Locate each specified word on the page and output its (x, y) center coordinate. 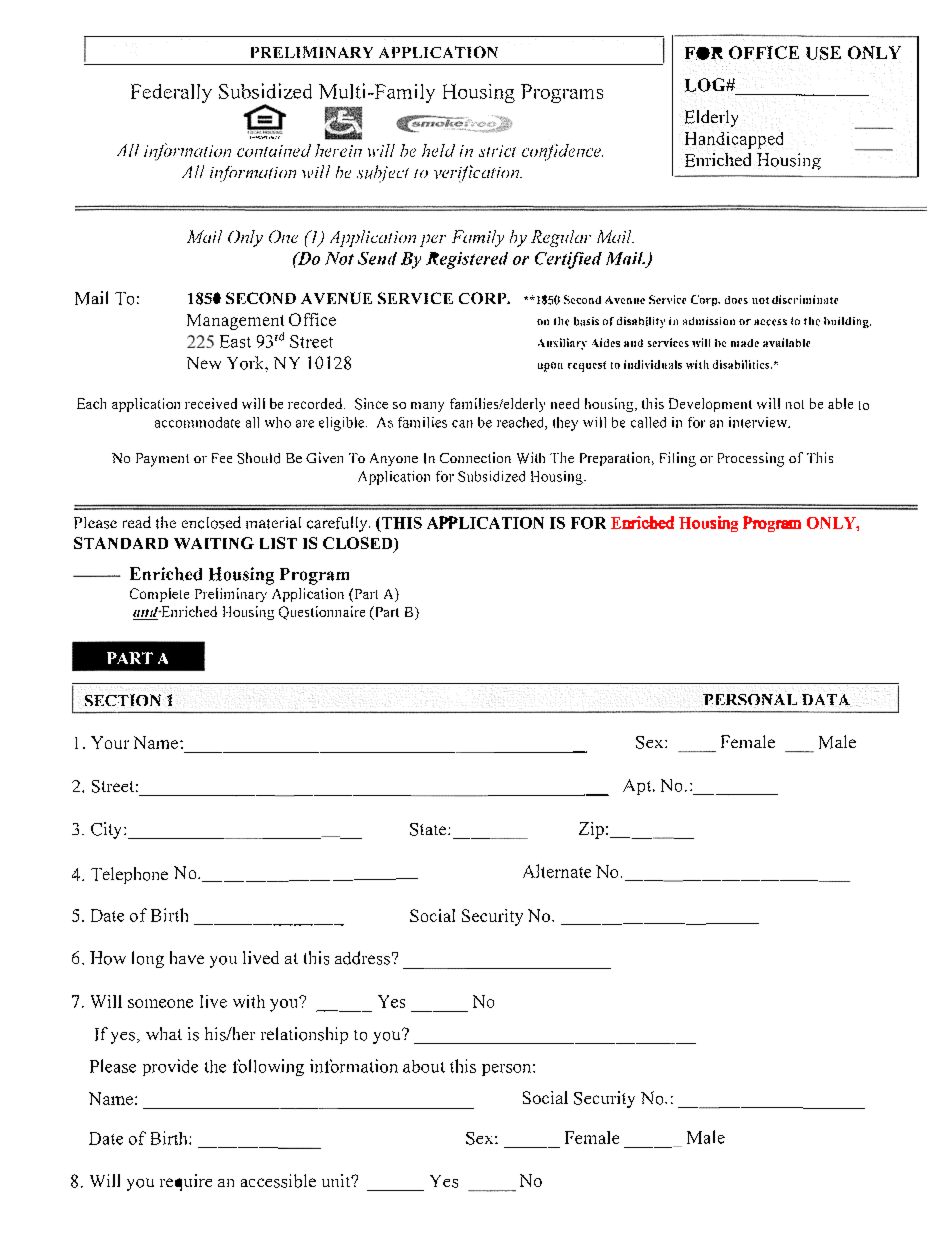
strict (497, 151)
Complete (159, 595)
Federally (171, 93)
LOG (706, 85)
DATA (825, 700)
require (186, 1182)
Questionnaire (322, 613)
